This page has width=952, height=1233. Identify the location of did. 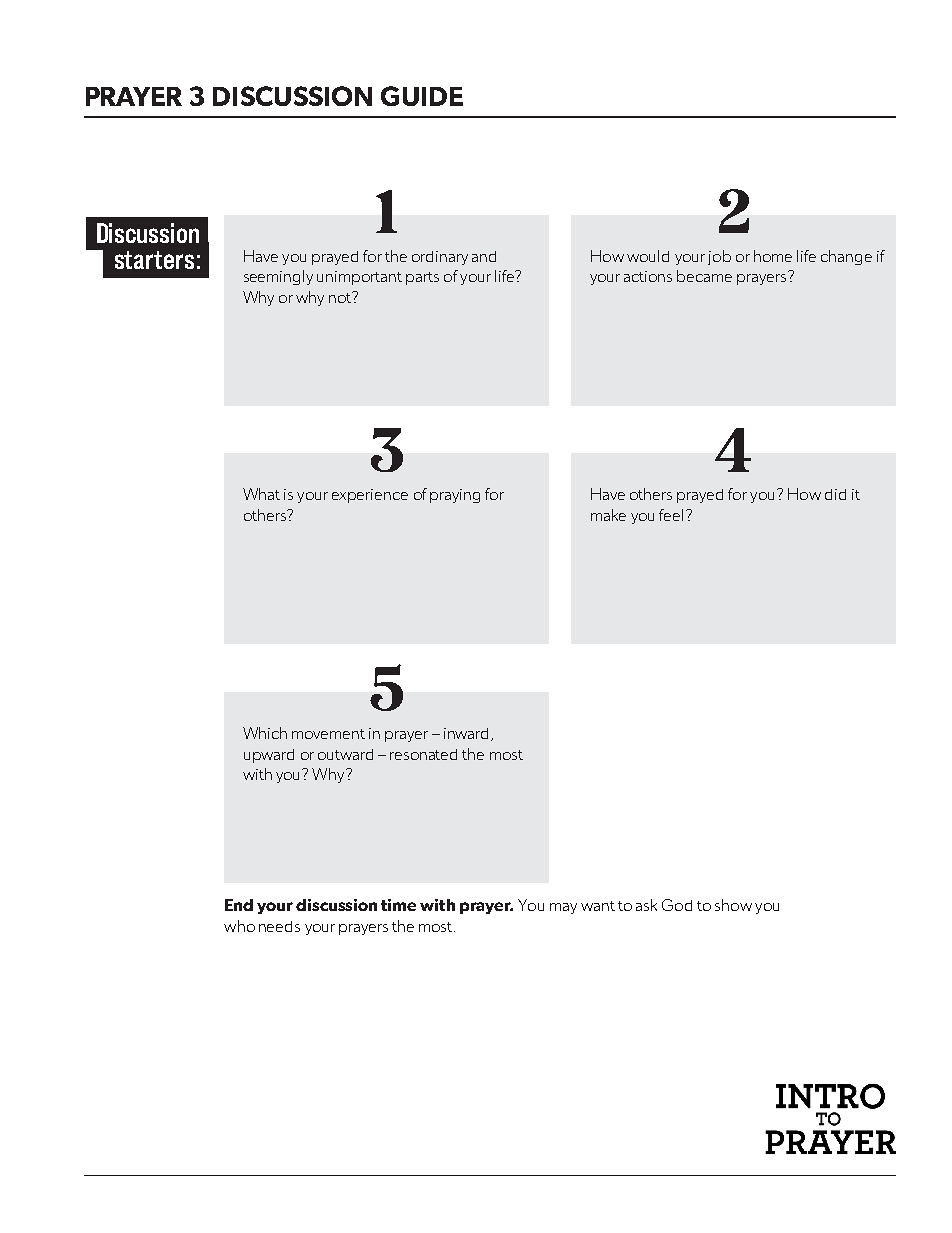
(835, 494).
